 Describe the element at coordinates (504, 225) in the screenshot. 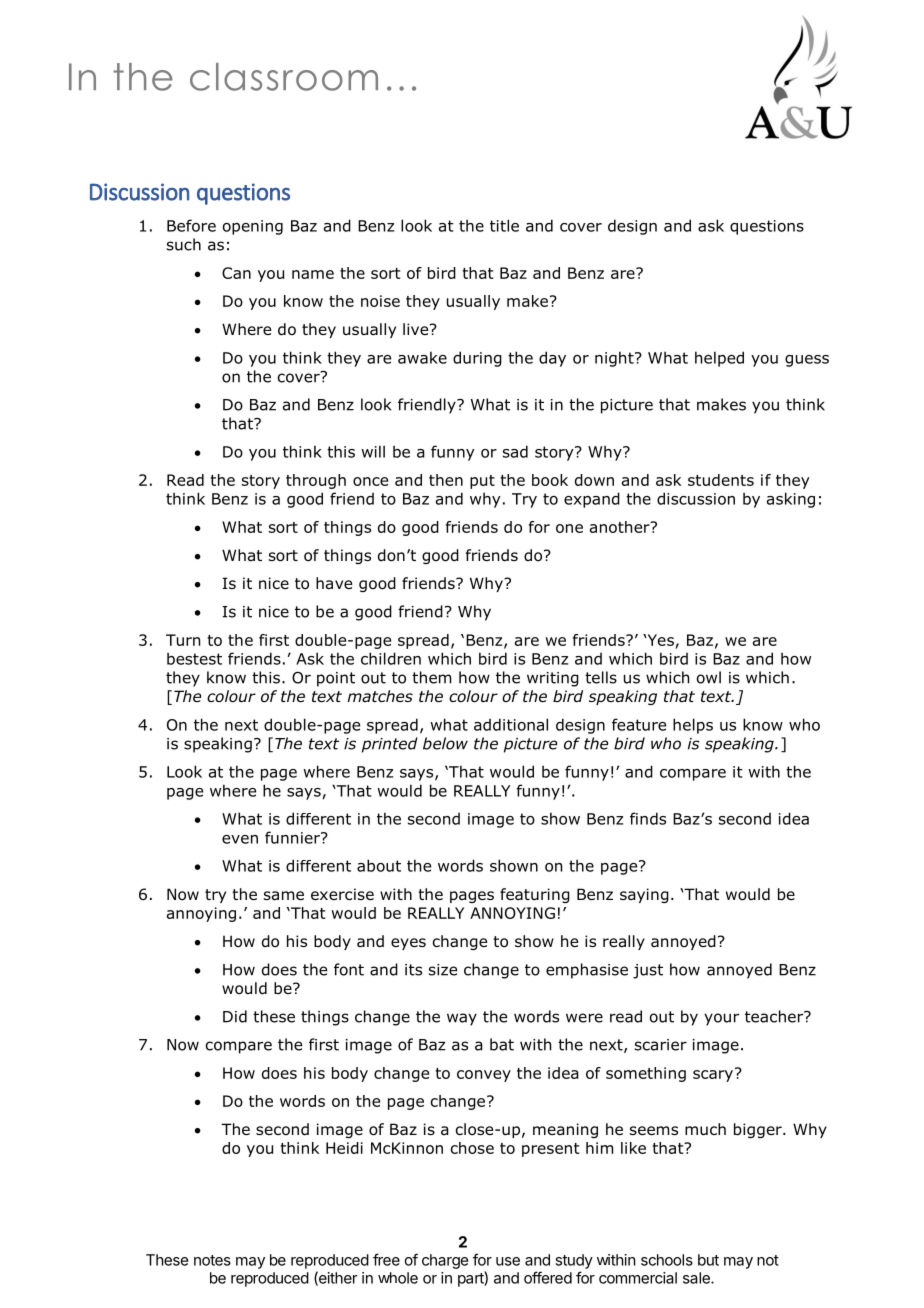

I see `title` at that location.
